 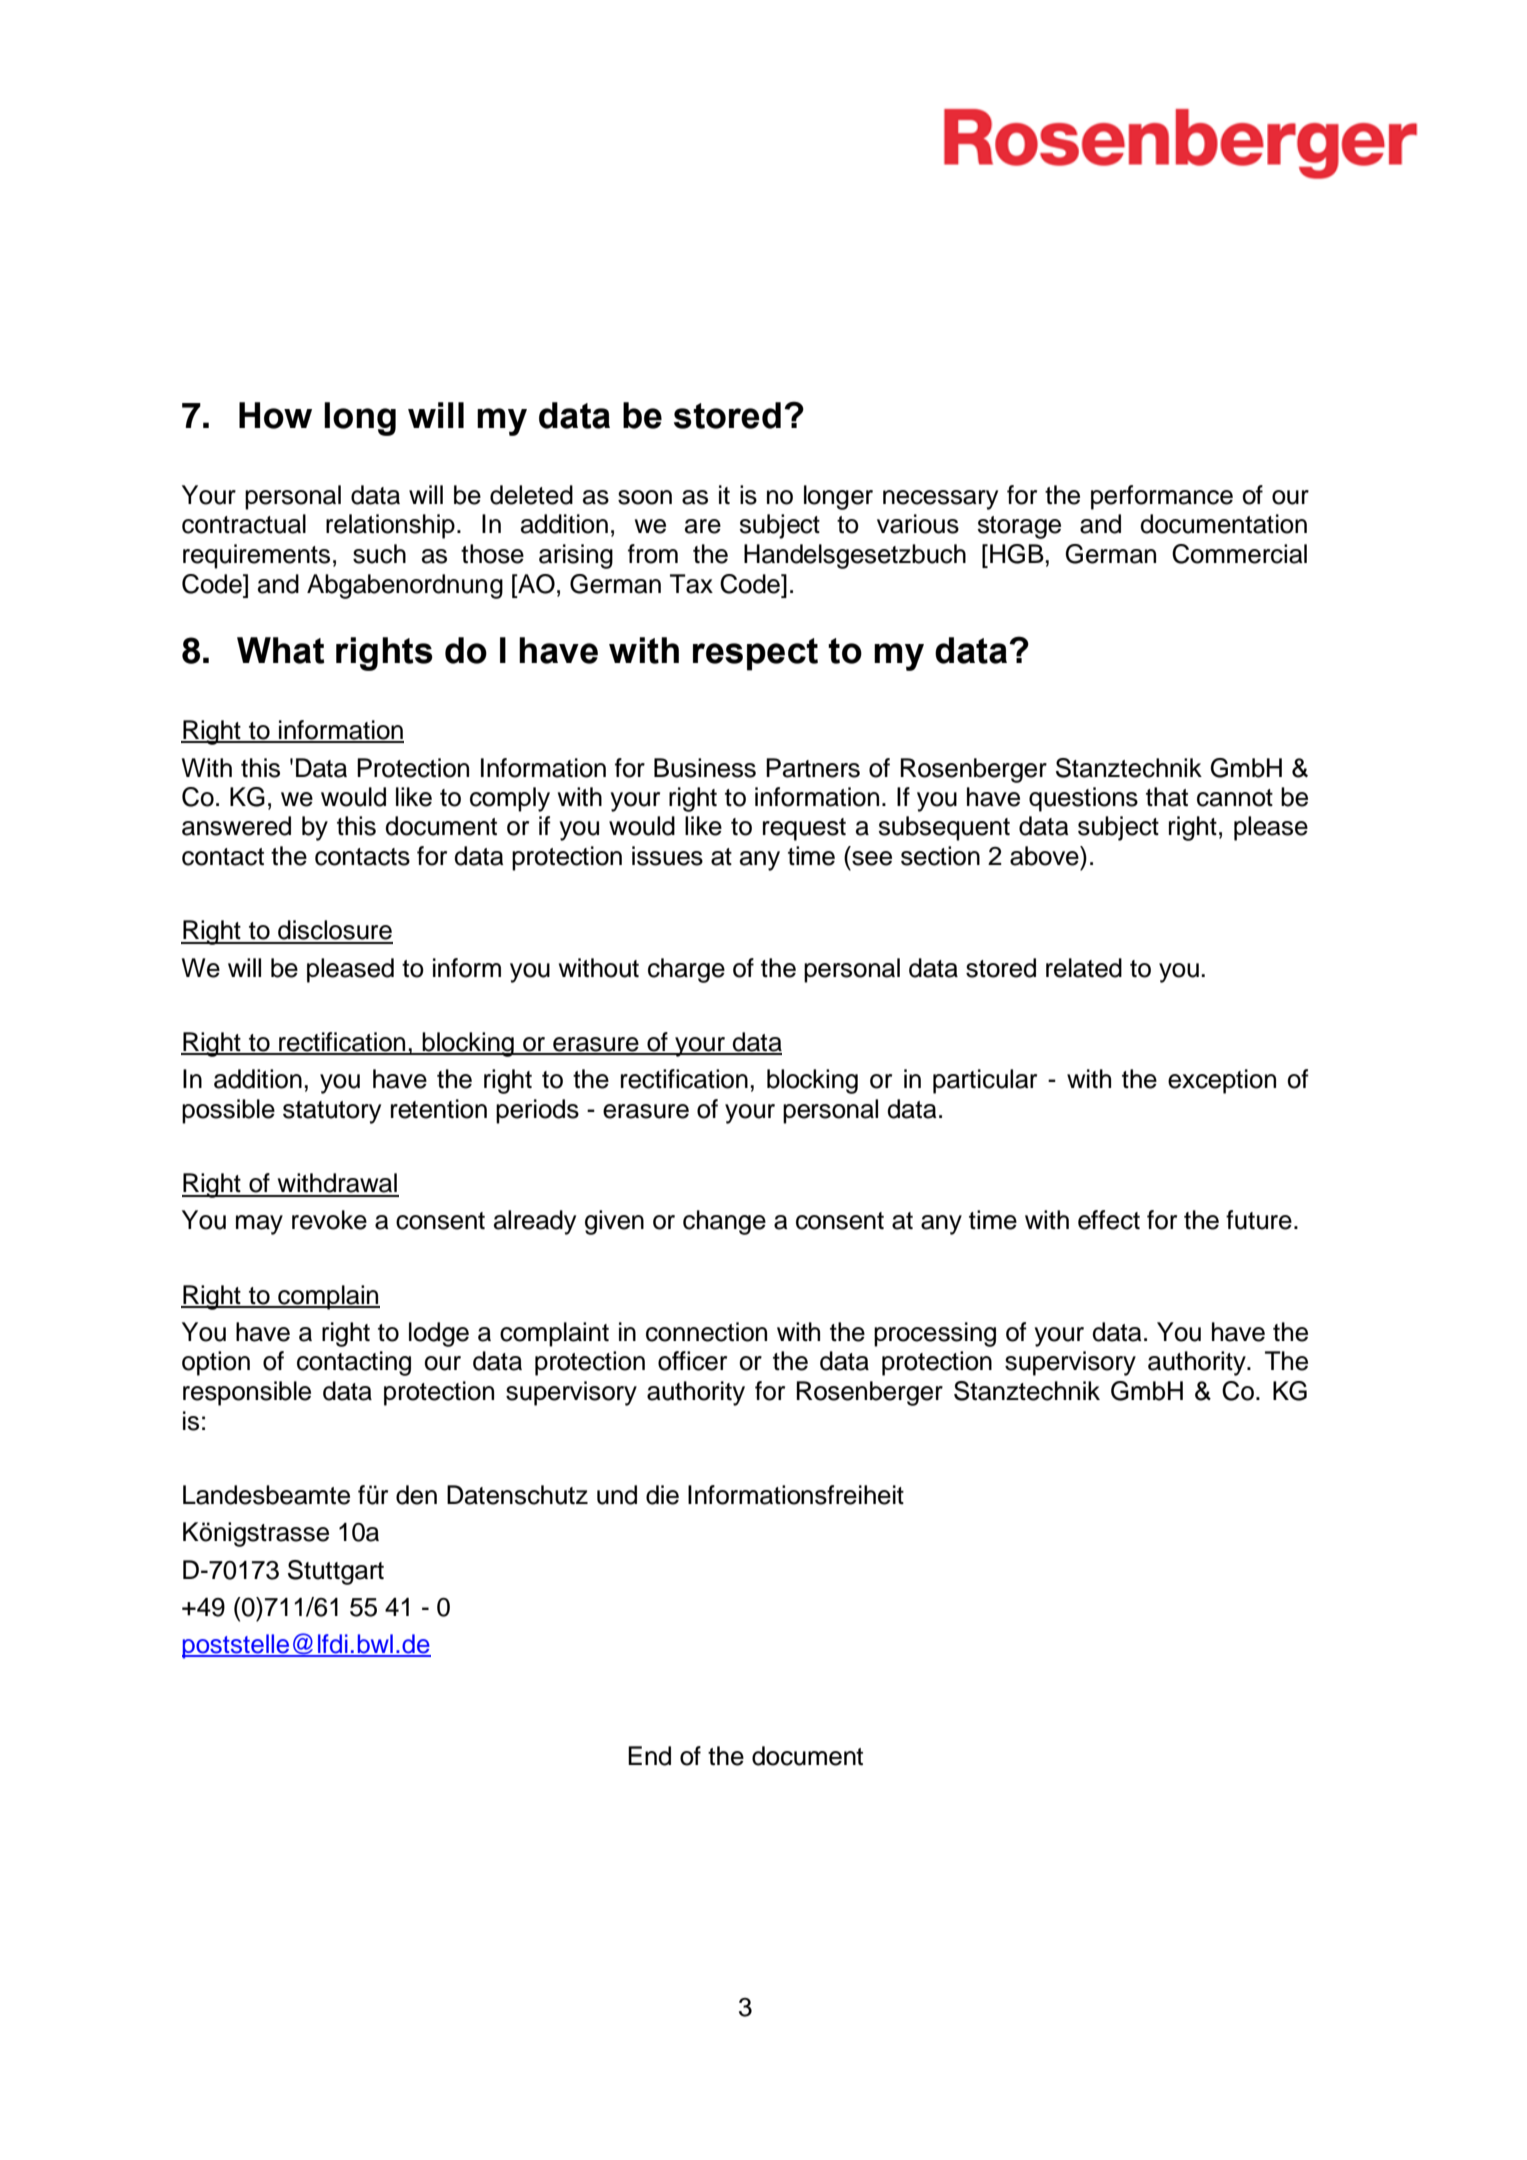 What do you see at coordinates (336, 1572) in the page?
I see `Stuttgart` at bounding box center [336, 1572].
